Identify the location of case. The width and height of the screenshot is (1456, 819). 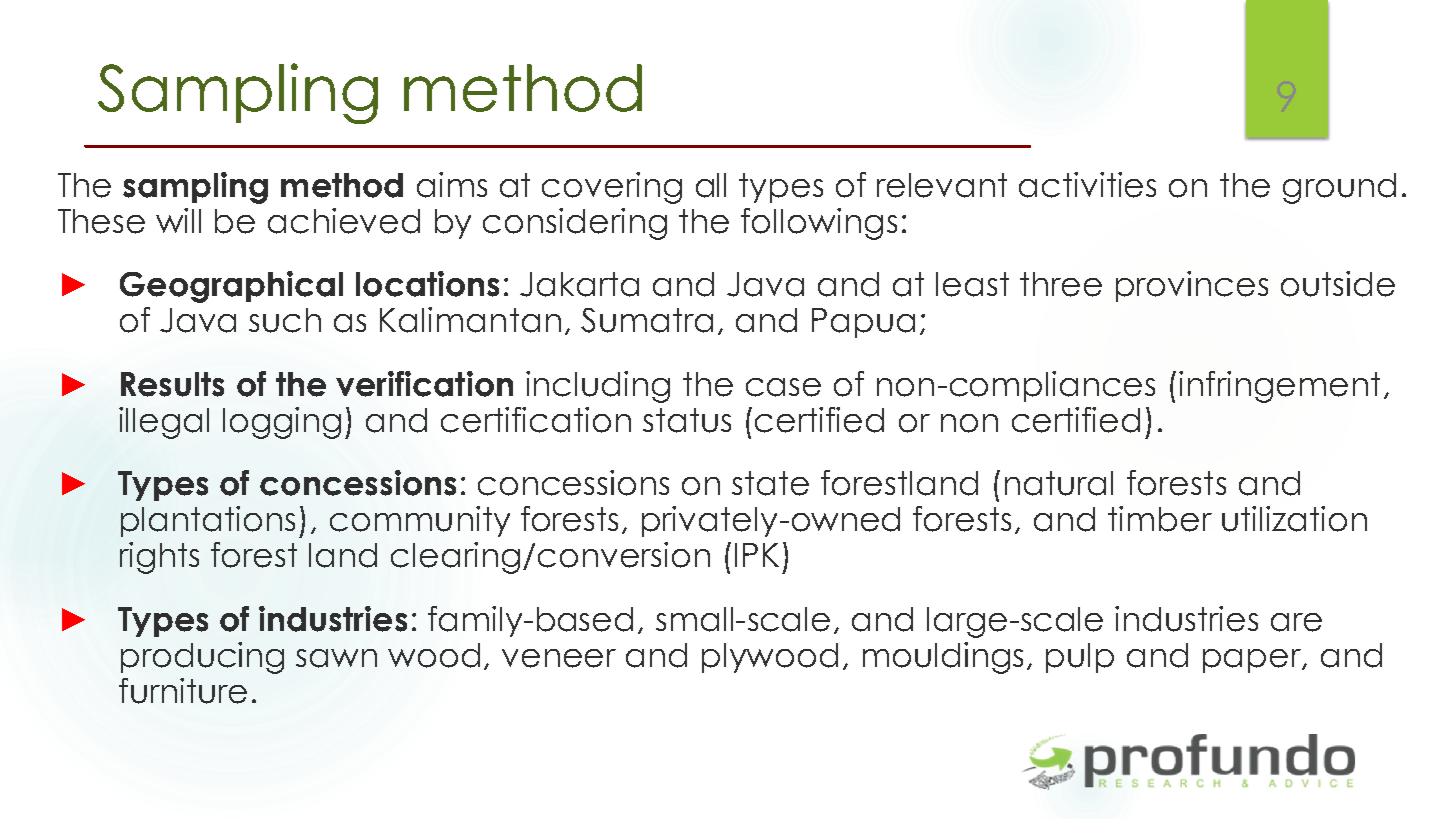
(783, 387).
